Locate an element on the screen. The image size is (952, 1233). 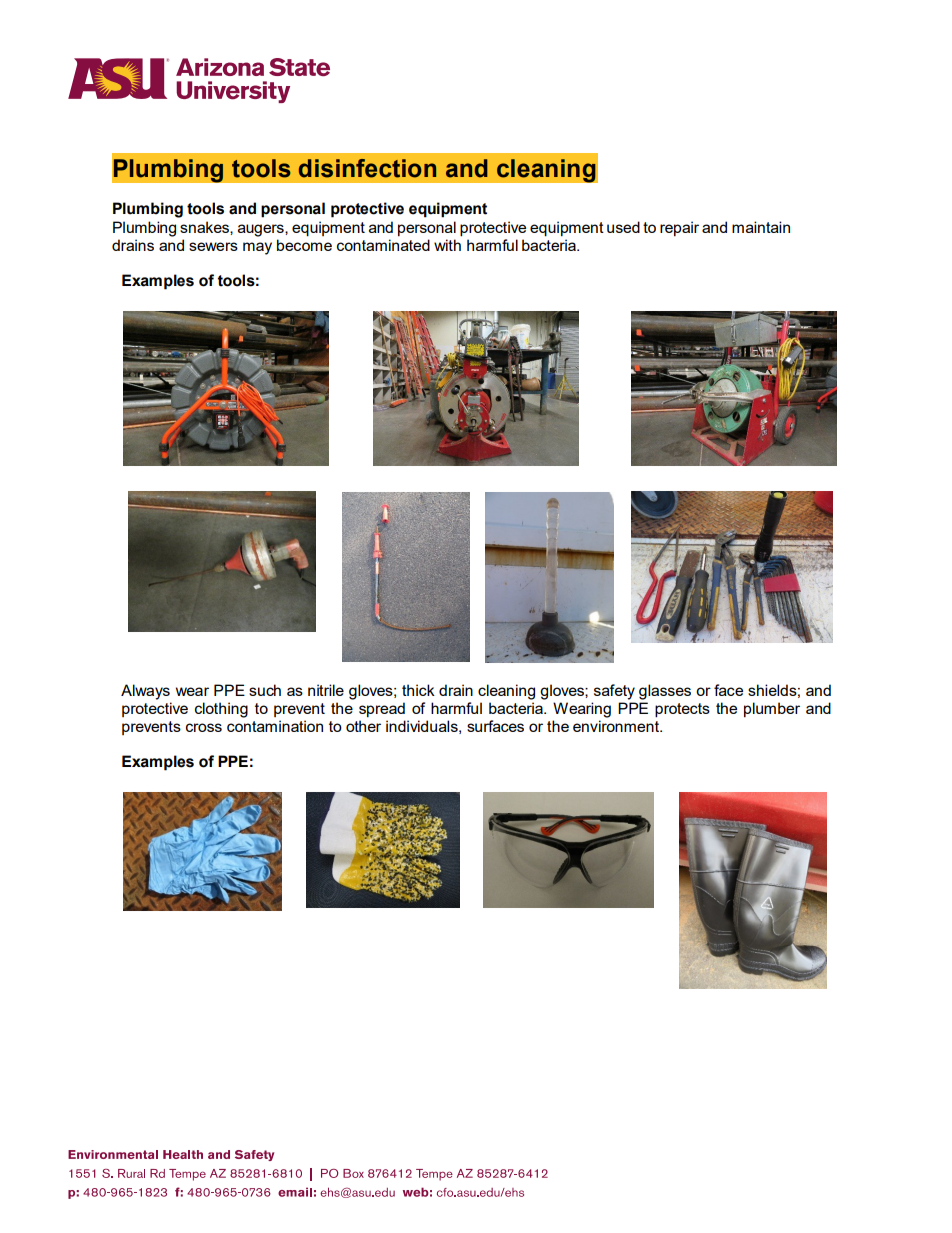
glasses is located at coordinates (665, 692).
